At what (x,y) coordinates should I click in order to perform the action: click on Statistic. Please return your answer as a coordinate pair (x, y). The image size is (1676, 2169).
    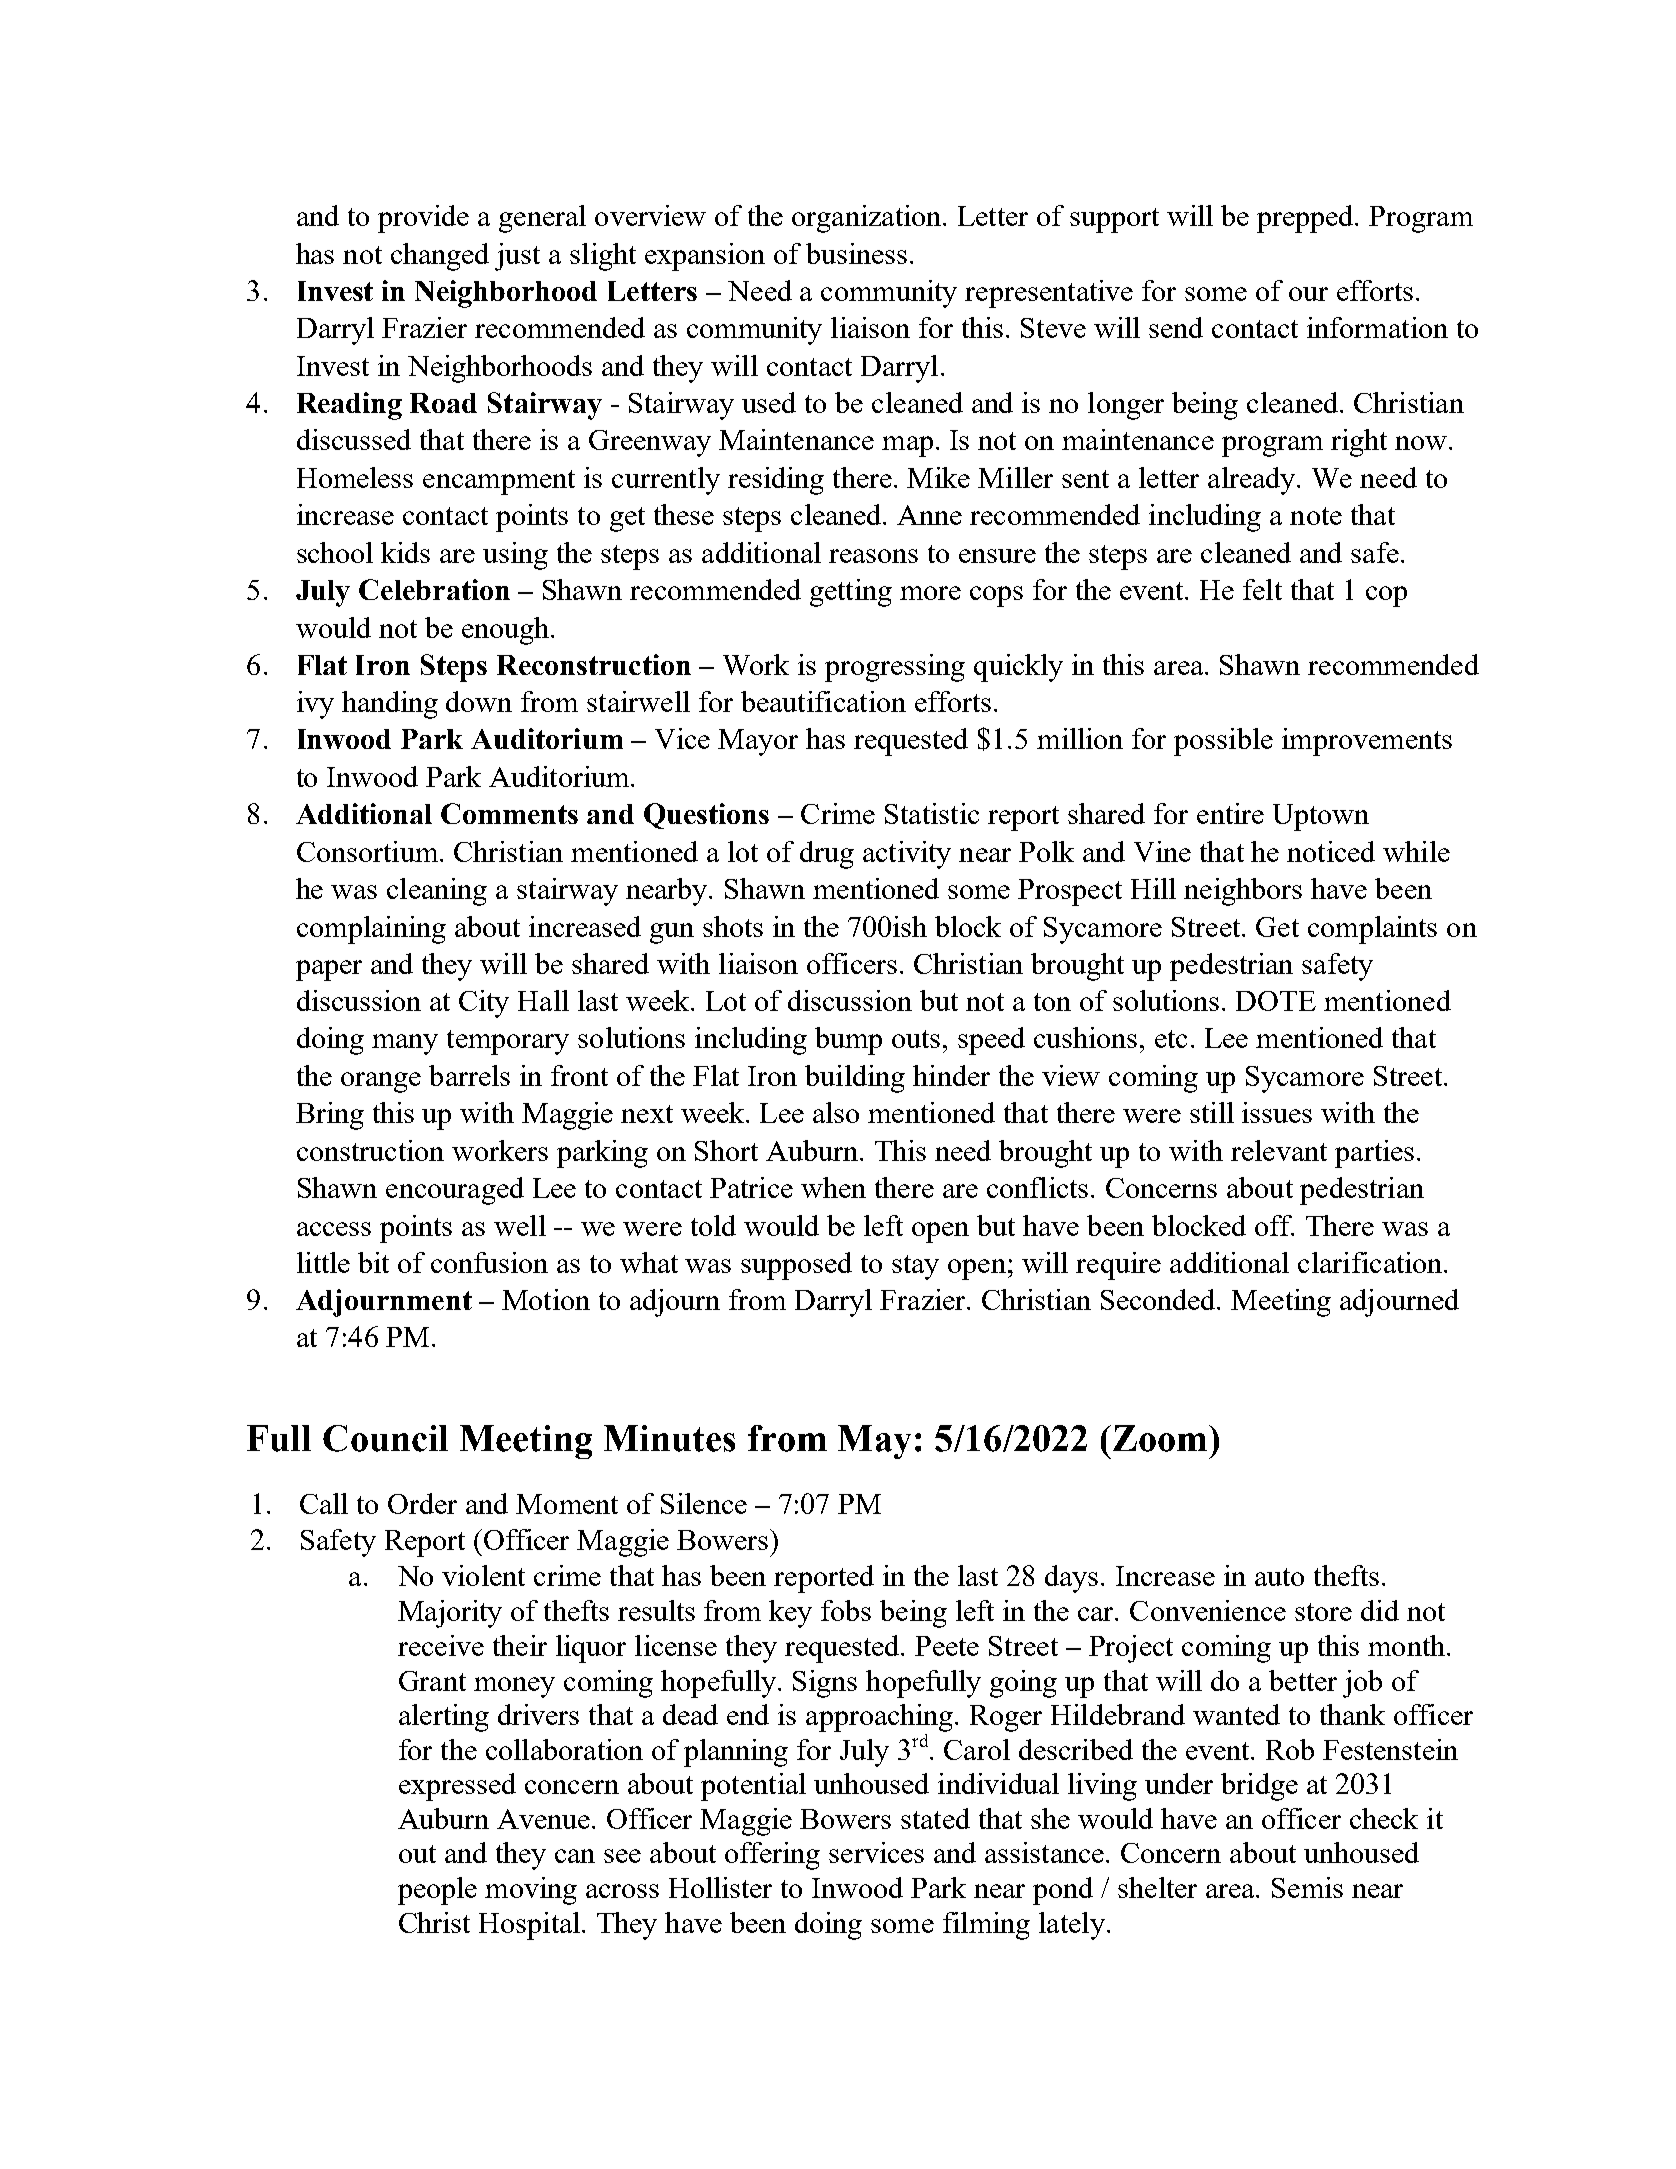
    Looking at the image, I should click on (932, 813).
